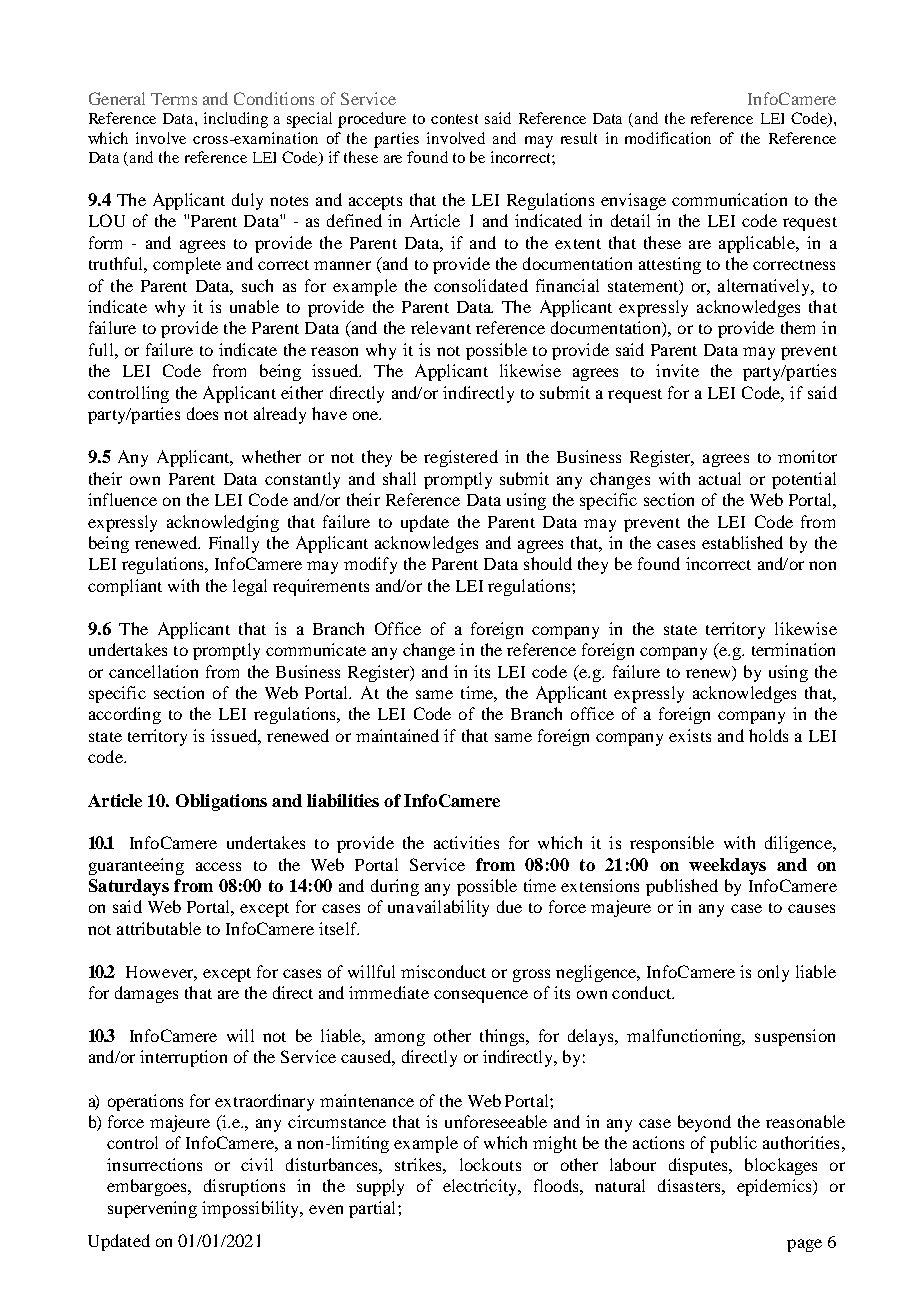 This page has width=924, height=1308. Describe the element at coordinates (720, 478) in the page. I see `actual` at that location.
